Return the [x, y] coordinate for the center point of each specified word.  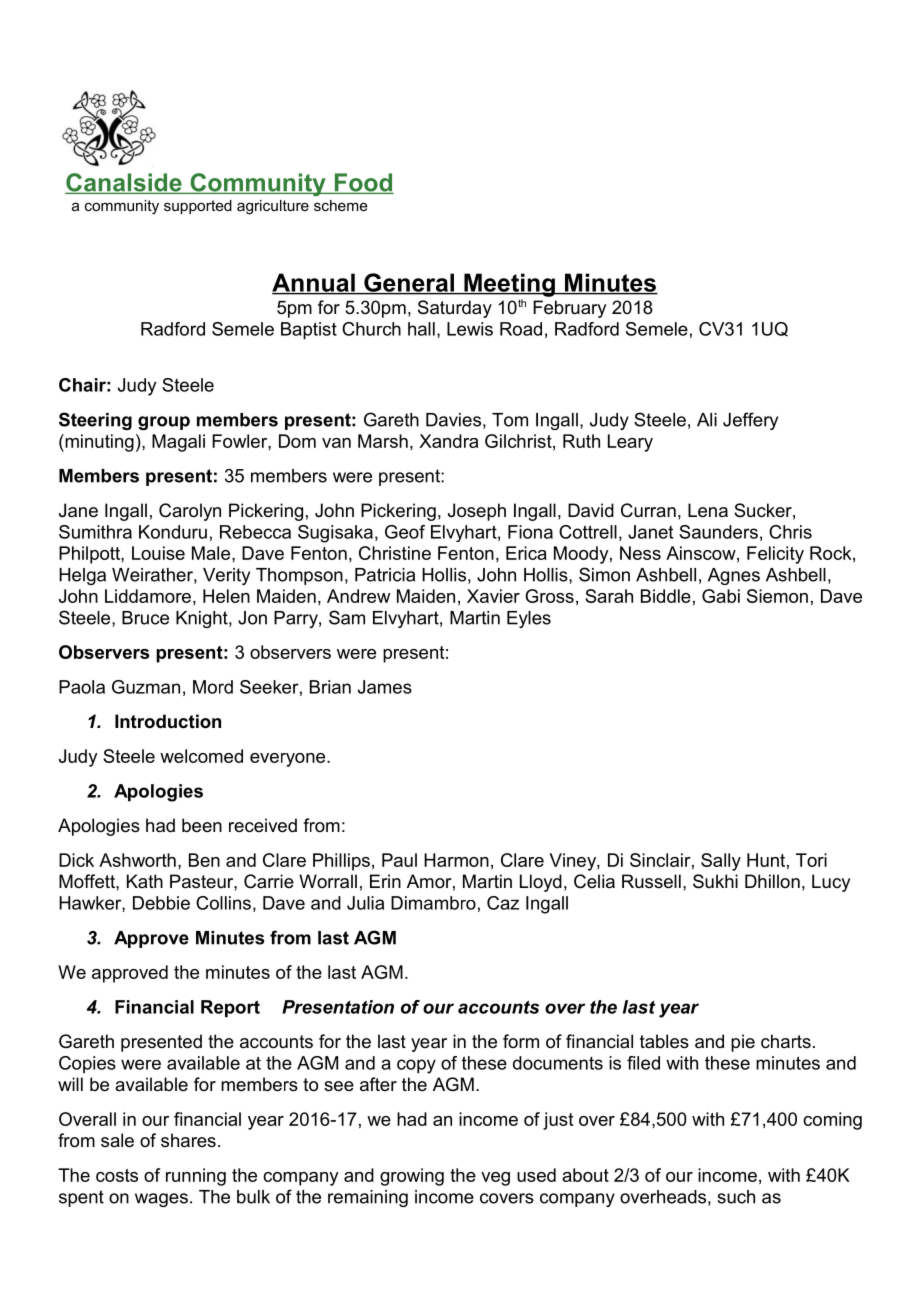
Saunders [718, 532]
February [569, 309]
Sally [721, 862]
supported [198, 207]
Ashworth [137, 860]
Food [363, 183]
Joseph [477, 512]
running [196, 1177]
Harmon [456, 860]
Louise [158, 553]
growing [412, 1177]
